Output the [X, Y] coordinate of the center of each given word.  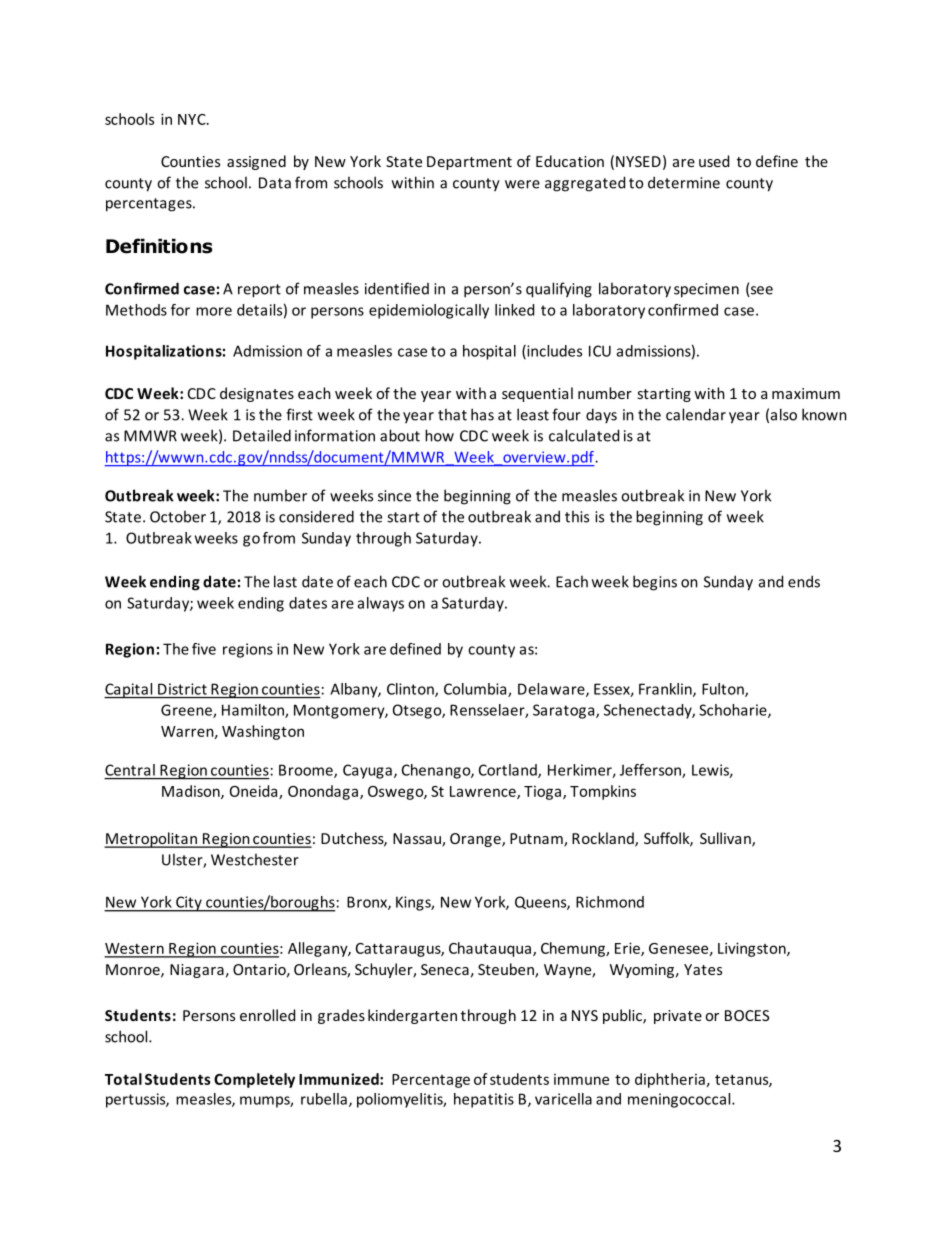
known [824, 414]
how [439, 435]
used [714, 161]
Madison [192, 792]
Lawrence [484, 792]
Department [469, 163]
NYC [193, 119]
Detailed [262, 435]
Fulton [724, 690]
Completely [254, 1080]
